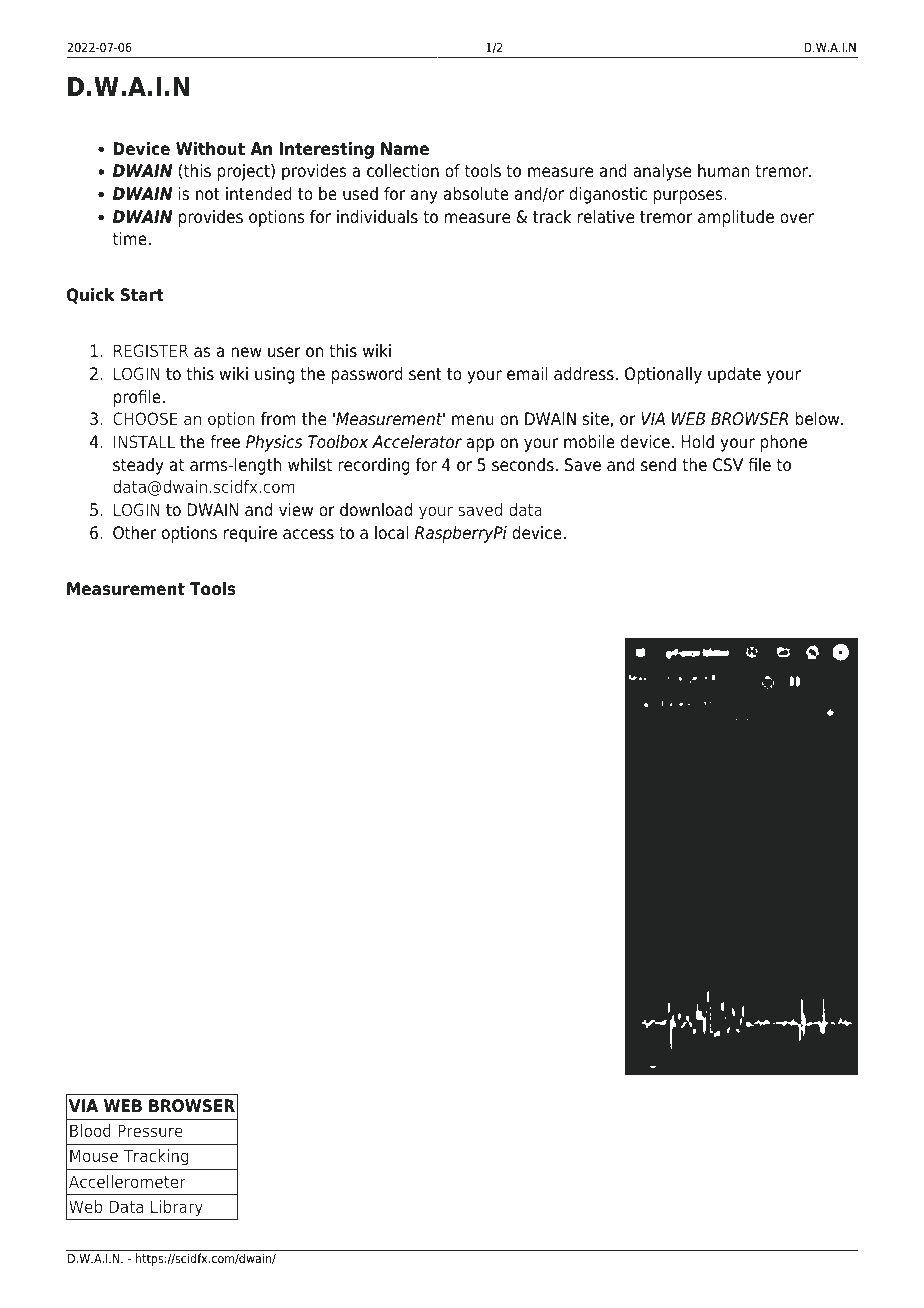  Describe the element at coordinates (723, 170) in the image. I see `human` at that location.
